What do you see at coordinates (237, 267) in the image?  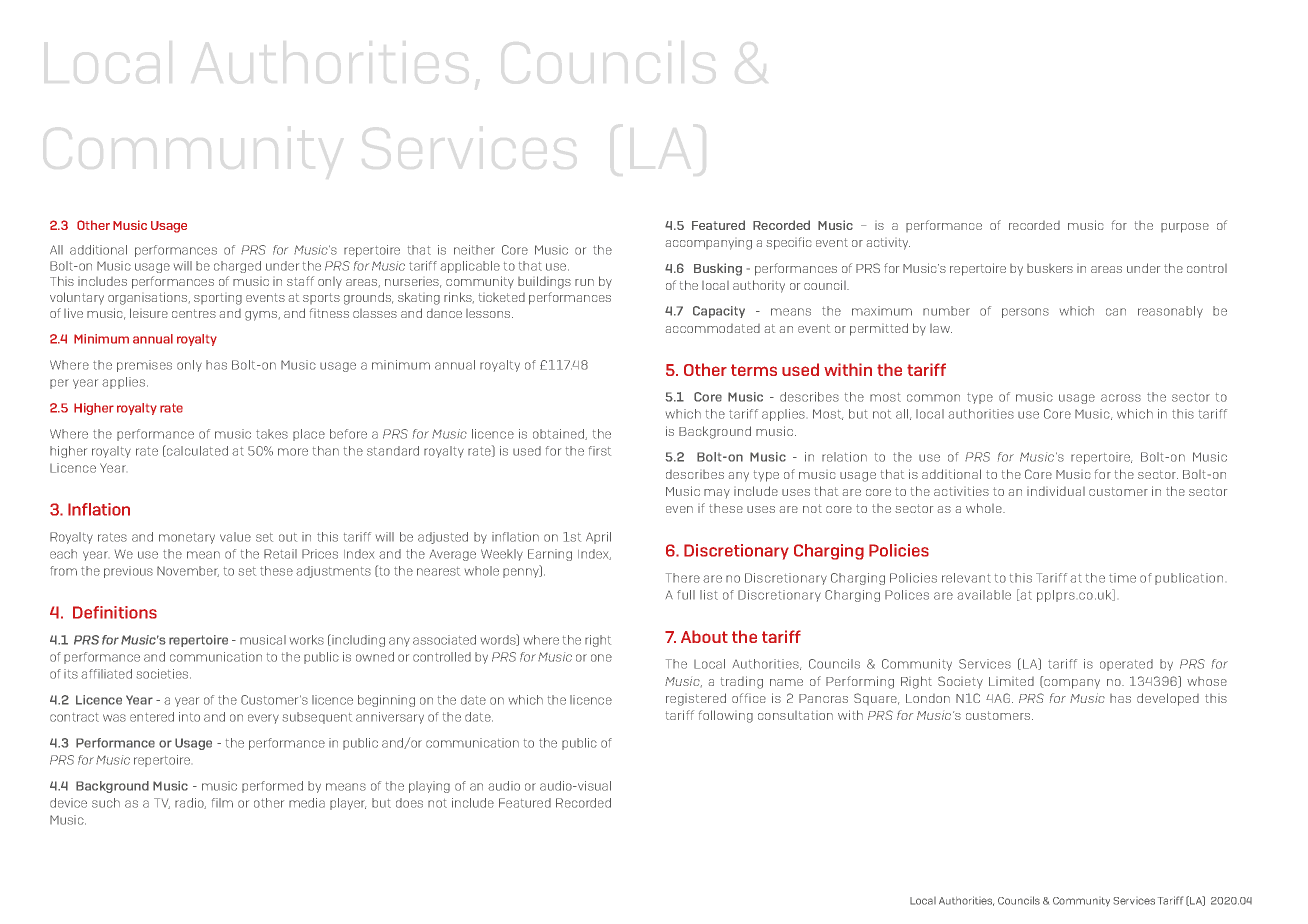 I see `charged` at bounding box center [237, 267].
